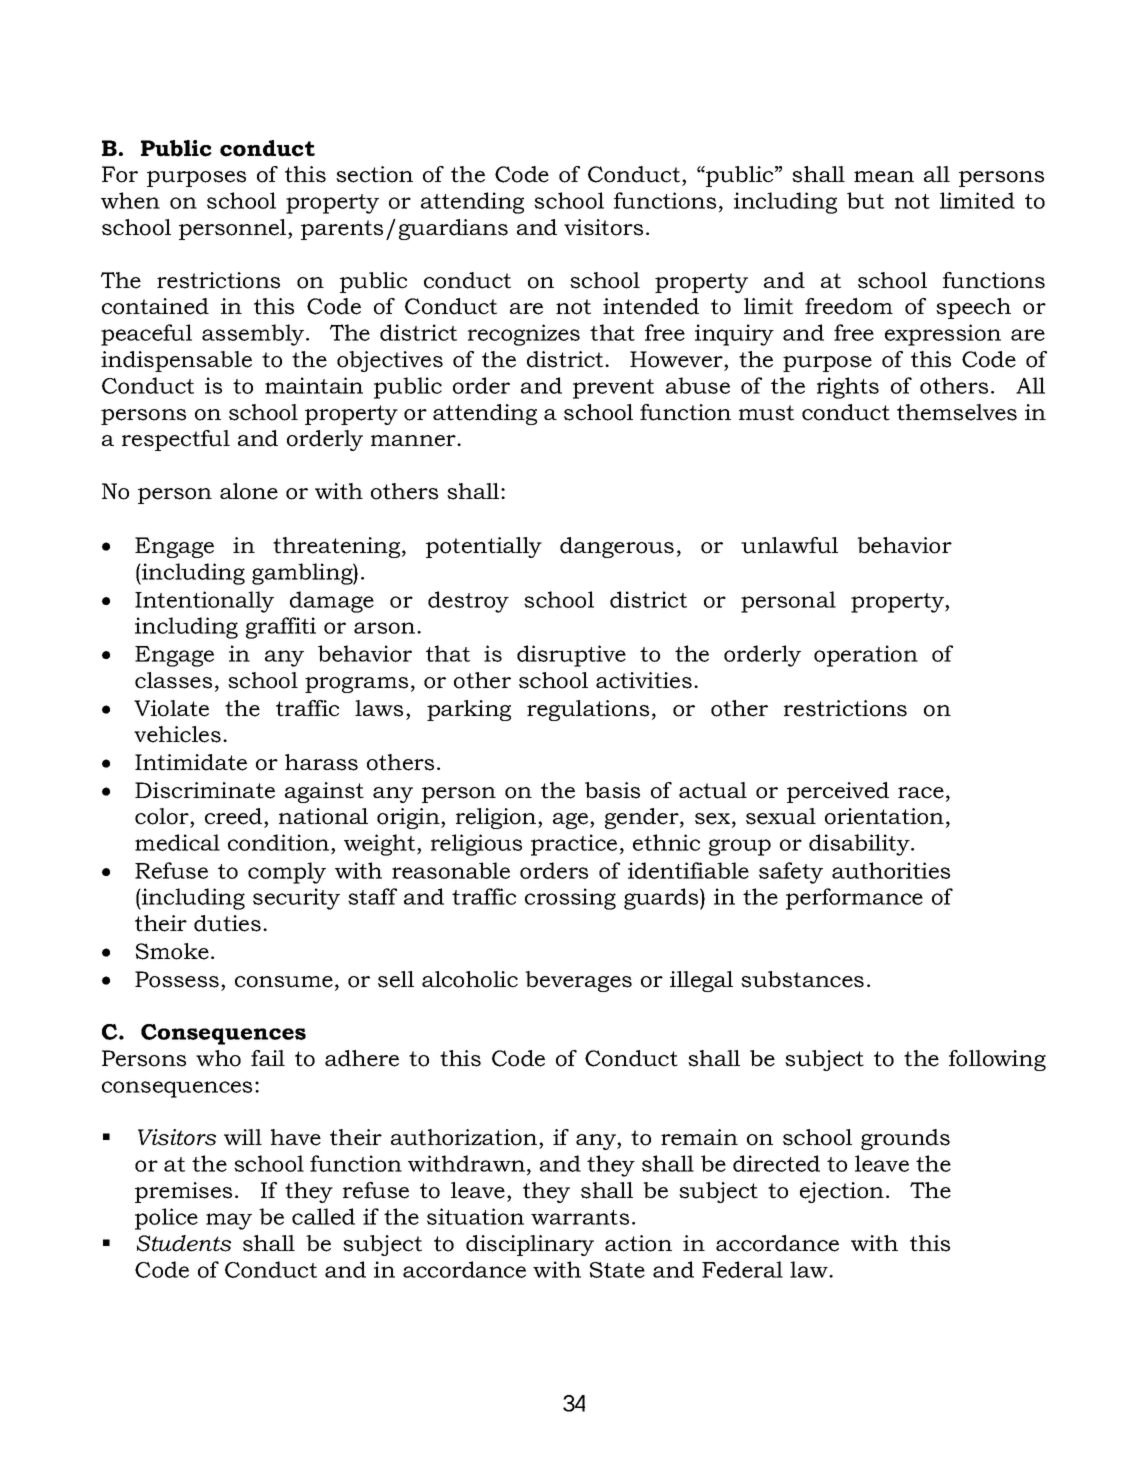  Describe the element at coordinates (865, 200) in the screenshot. I see `but` at that location.
